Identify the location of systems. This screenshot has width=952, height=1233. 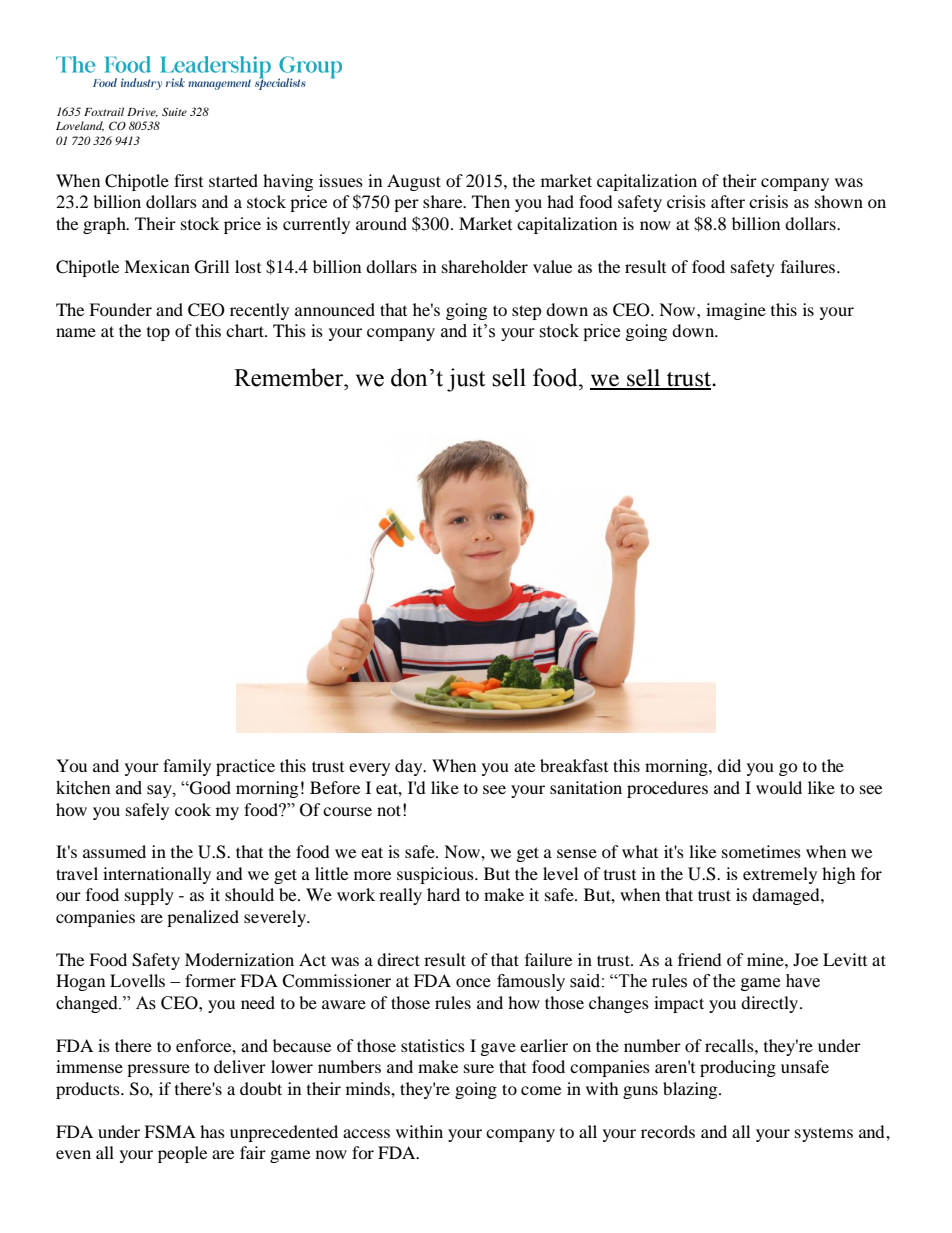
(824, 1134).
